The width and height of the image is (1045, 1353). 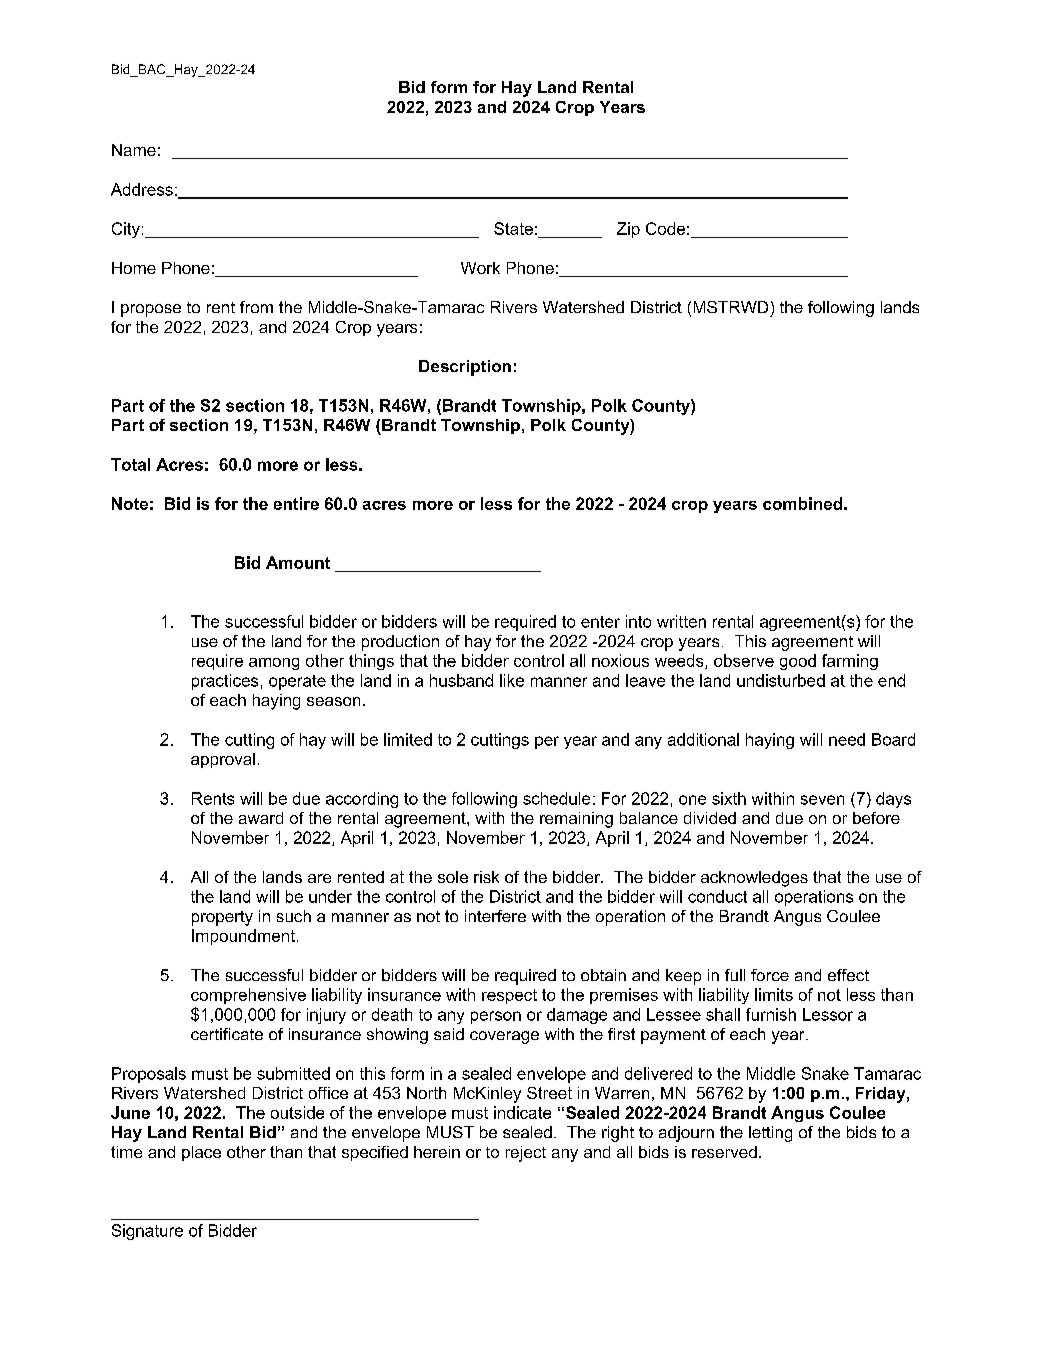 What do you see at coordinates (628, 230) in the image?
I see `Zip` at bounding box center [628, 230].
